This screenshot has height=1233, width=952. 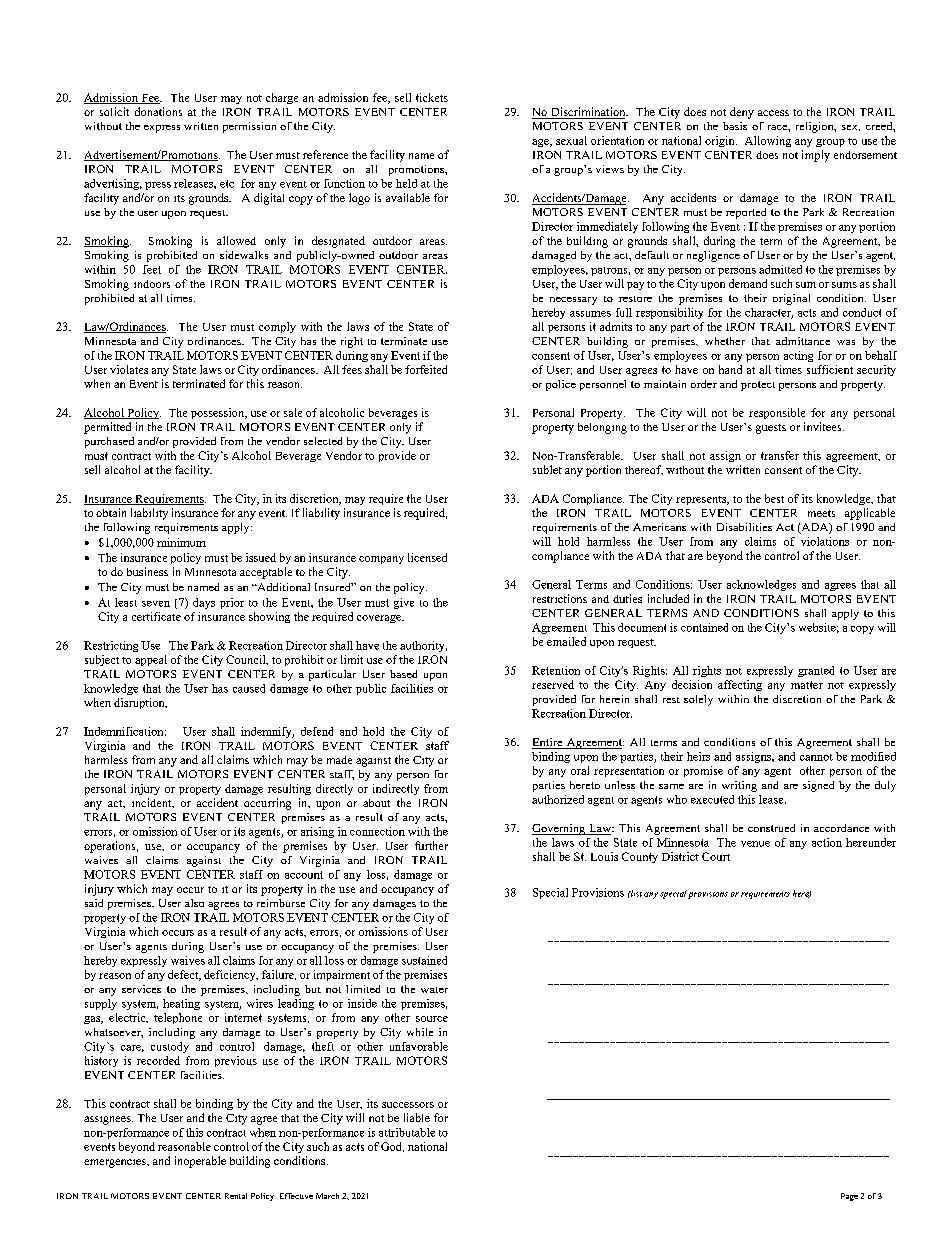 What do you see at coordinates (771, 828) in the screenshot?
I see `construed` at bounding box center [771, 828].
